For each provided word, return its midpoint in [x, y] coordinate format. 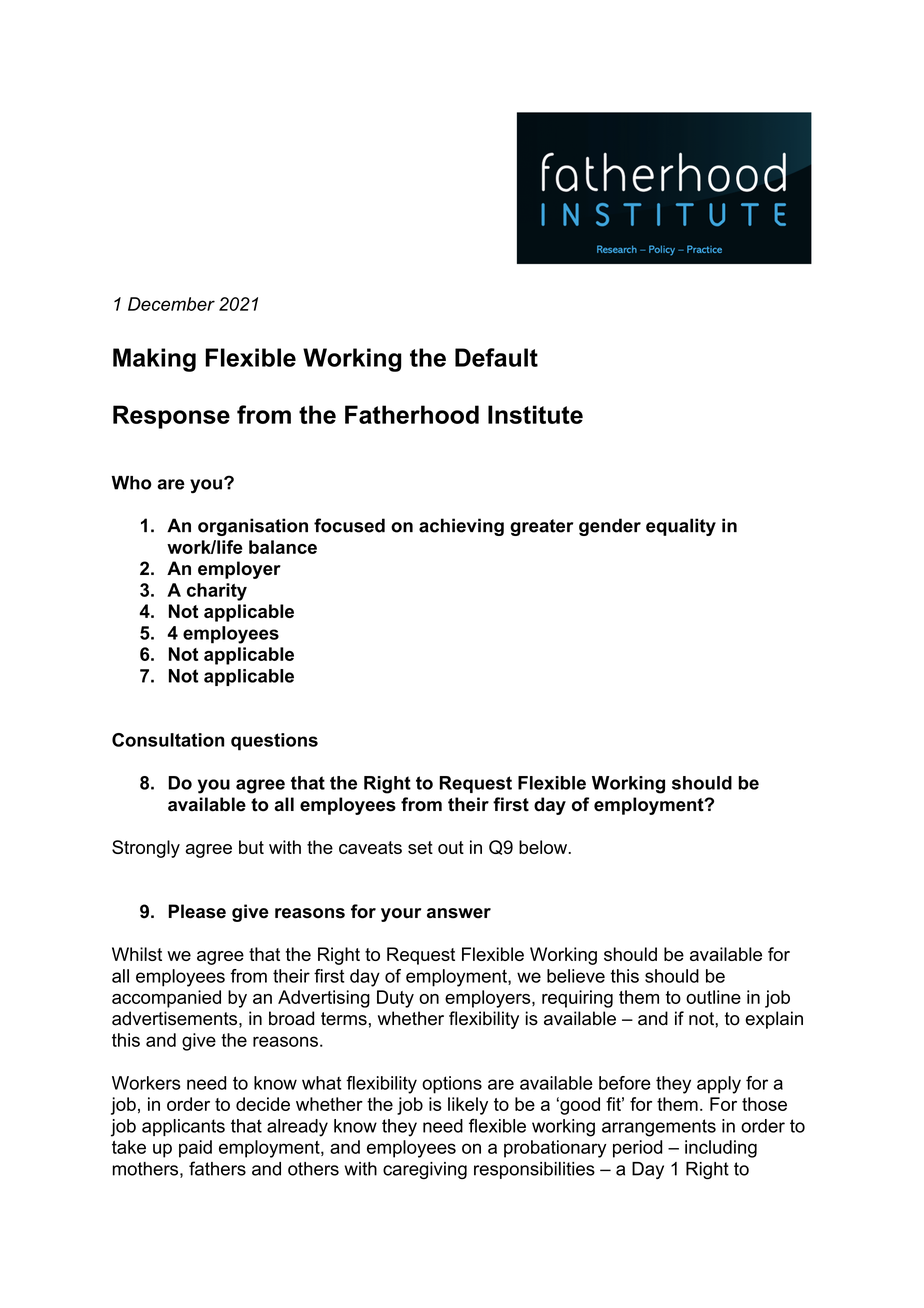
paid [195, 1149]
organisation [253, 527]
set [420, 847]
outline [713, 997]
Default [496, 357]
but [251, 847]
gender [610, 527]
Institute [535, 414]
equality [681, 527]
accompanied [166, 999]
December [171, 304]
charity [217, 592]
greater [541, 527]
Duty [395, 999]
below [544, 847]
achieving [461, 527]
